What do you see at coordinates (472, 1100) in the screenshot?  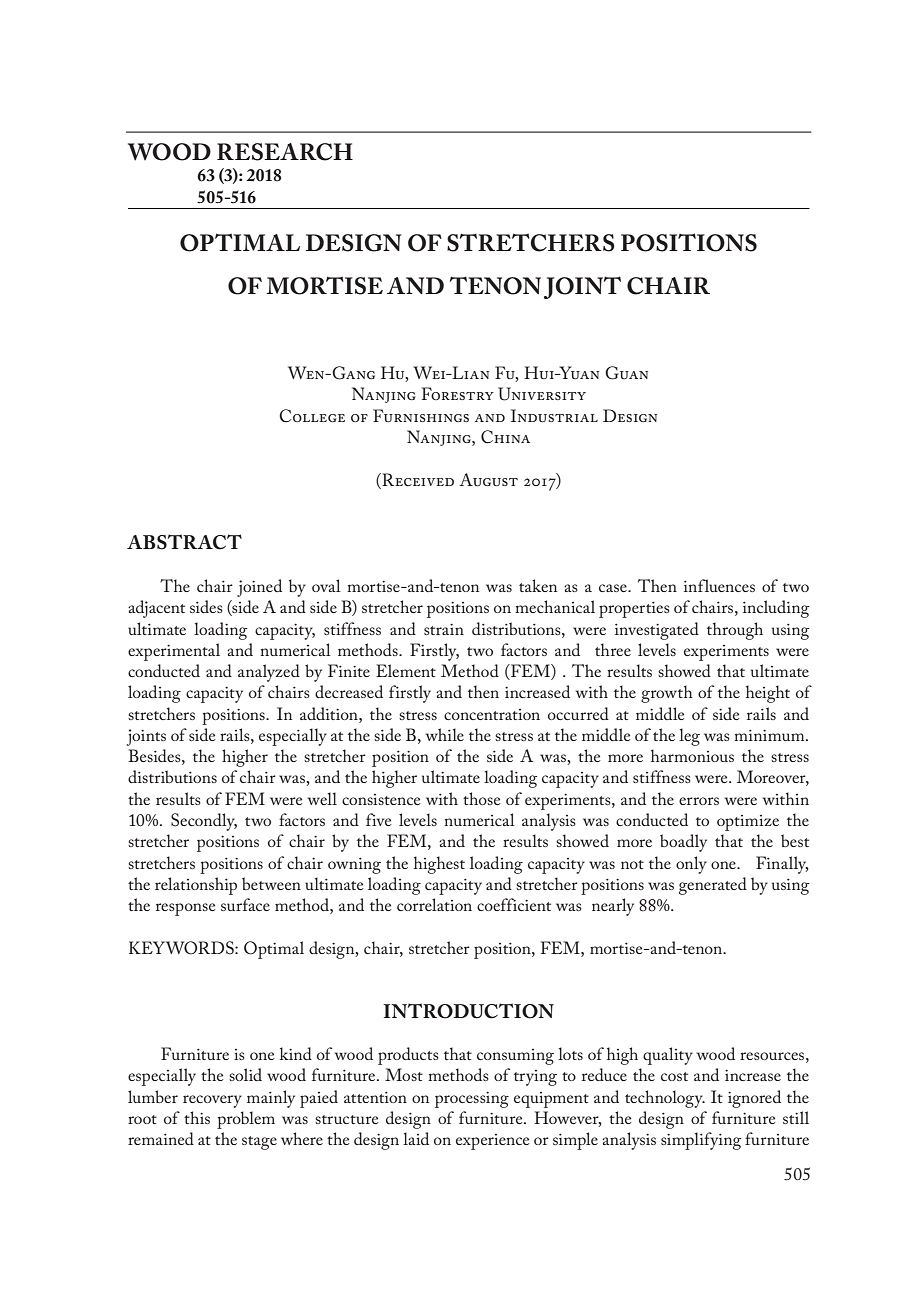 I see `processing` at bounding box center [472, 1100].
